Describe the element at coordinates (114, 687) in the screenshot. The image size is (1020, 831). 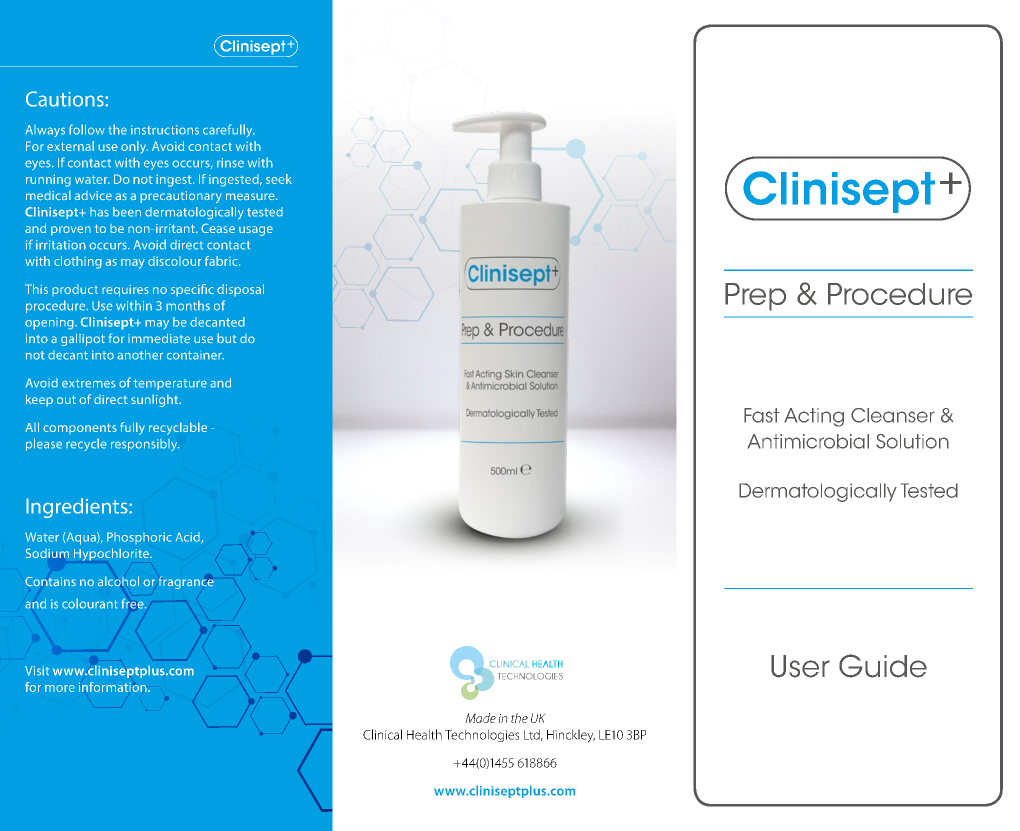
I see `information` at that location.
